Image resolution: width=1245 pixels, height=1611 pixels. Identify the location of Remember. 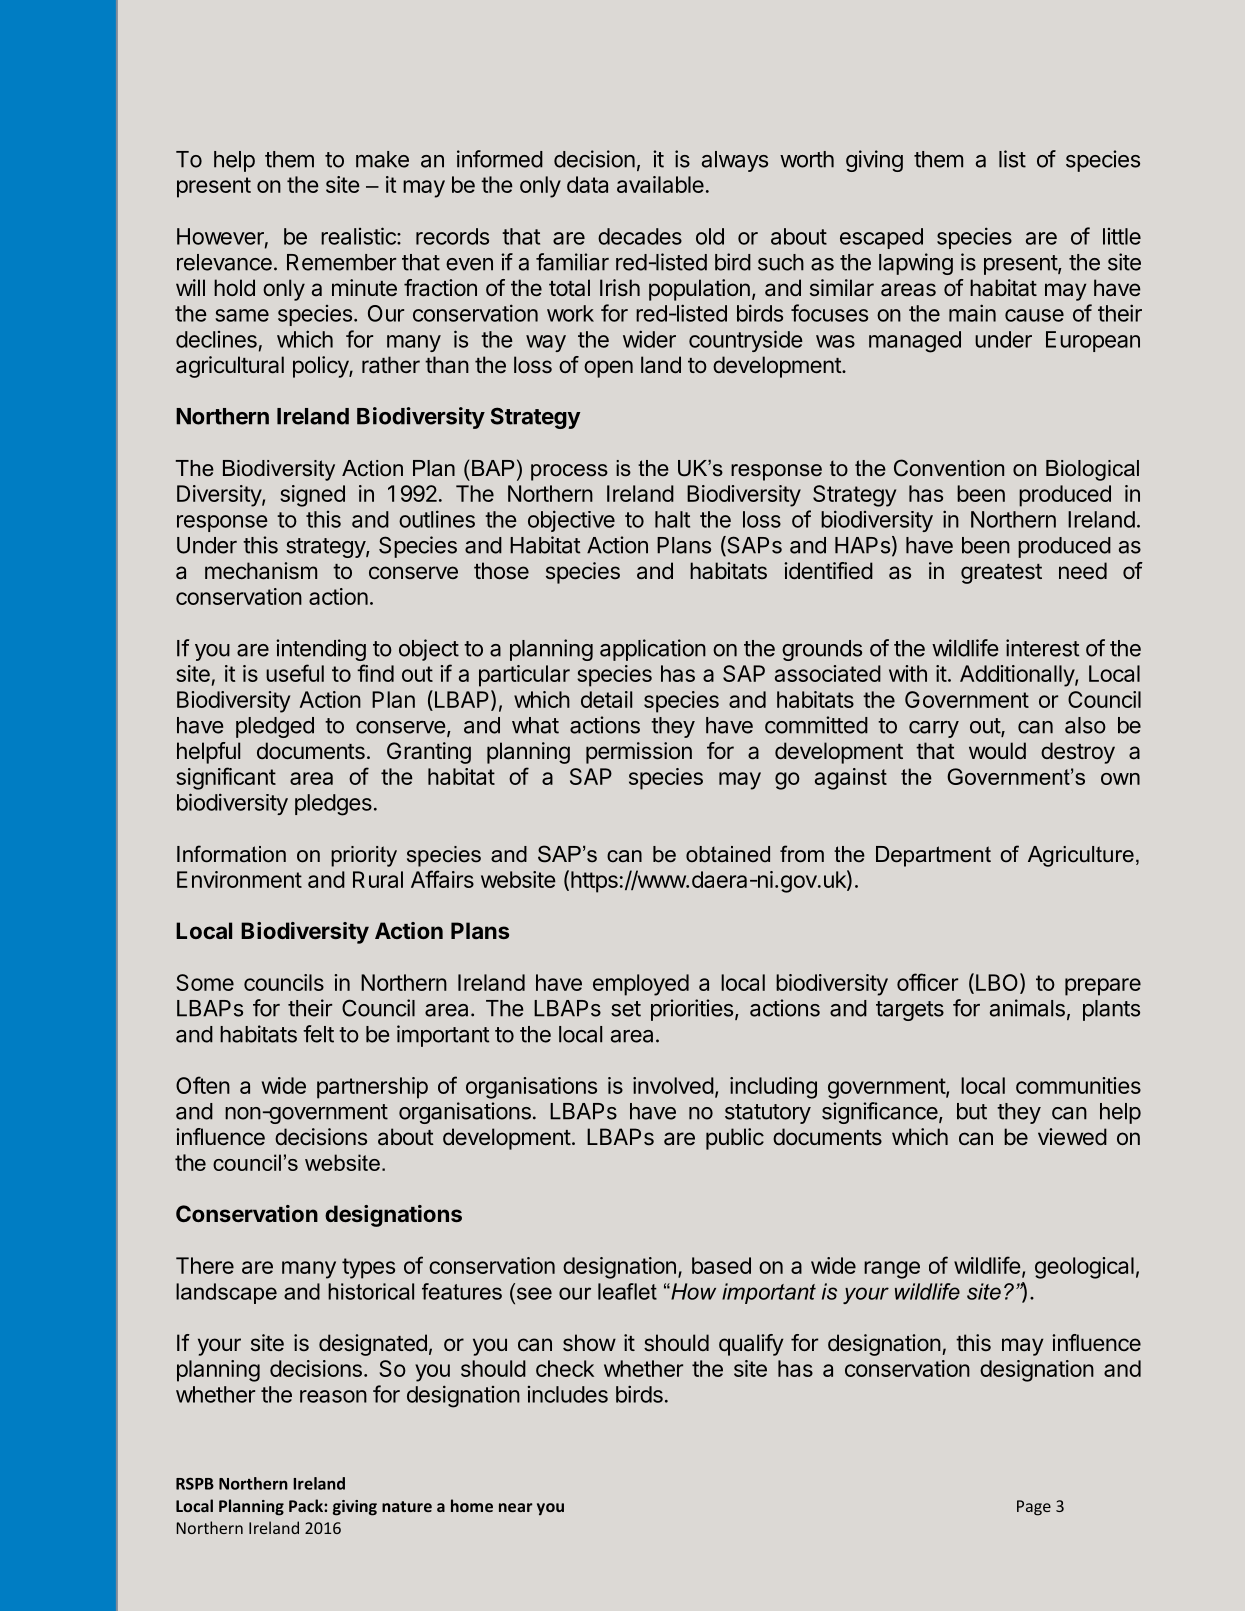
(341, 262).
